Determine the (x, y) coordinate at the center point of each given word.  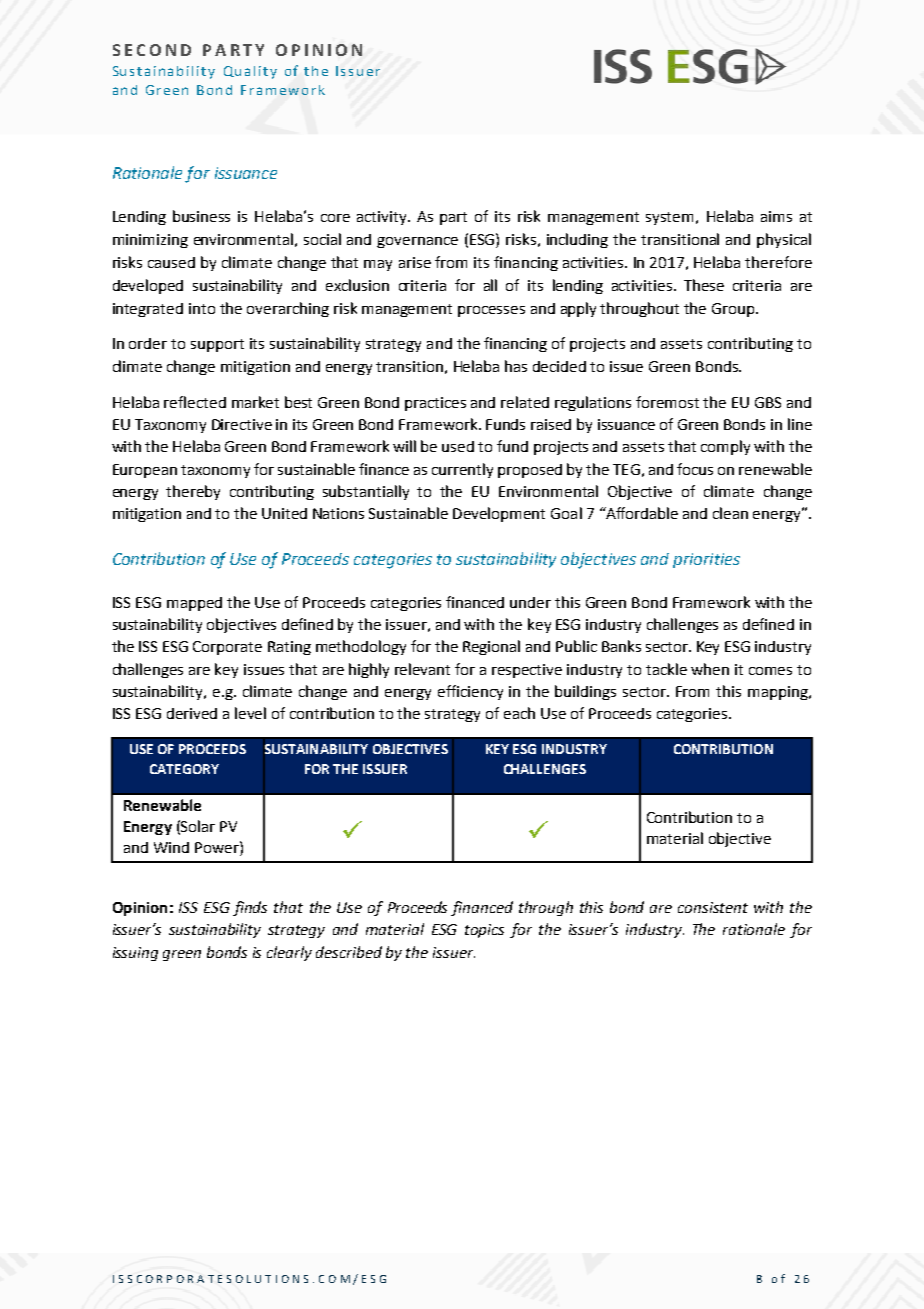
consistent (713, 907)
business (201, 216)
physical (784, 240)
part (453, 218)
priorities (706, 560)
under (530, 602)
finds (250, 908)
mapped (194, 604)
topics (484, 931)
